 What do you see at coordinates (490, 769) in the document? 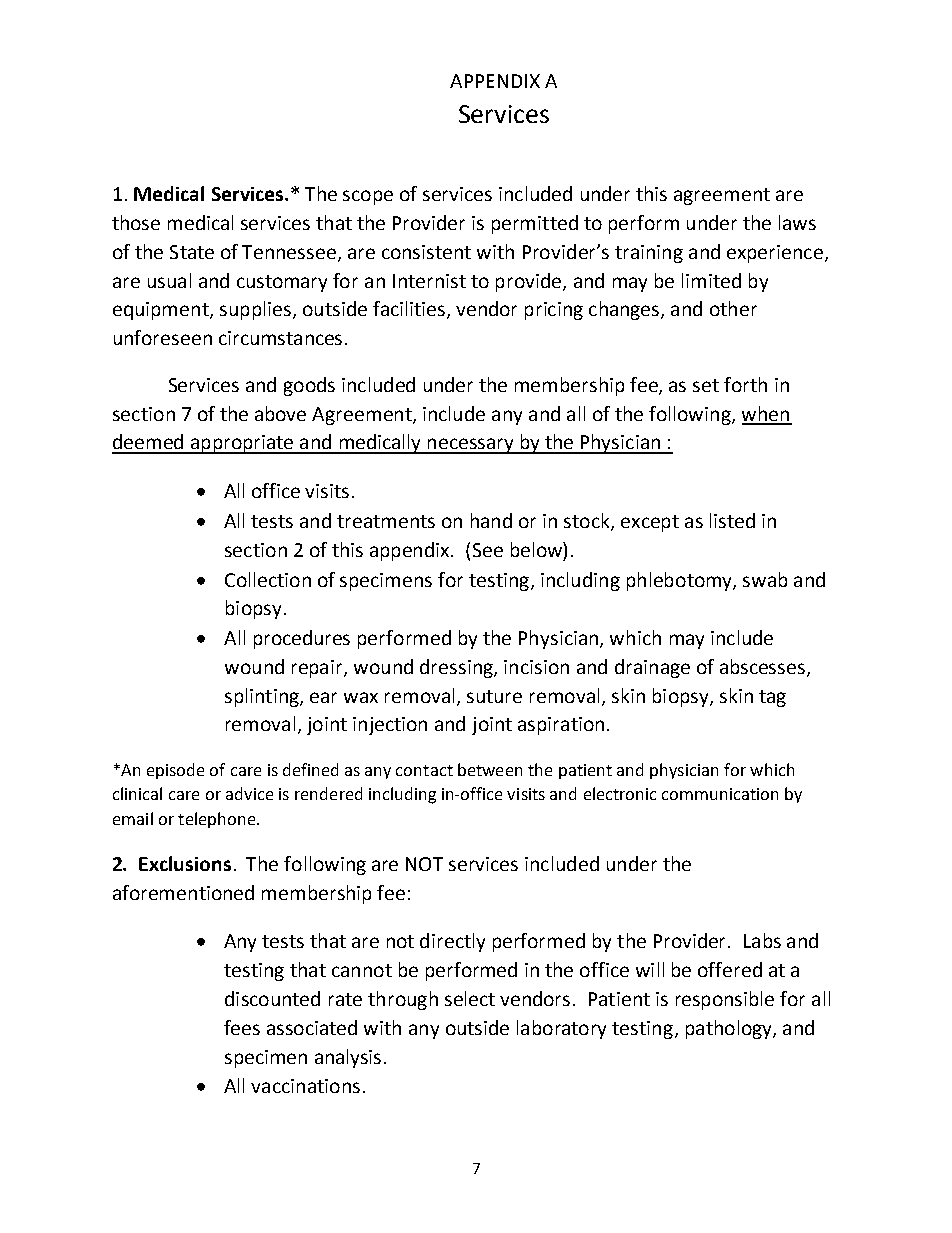
I see `between` at bounding box center [490, 769].
